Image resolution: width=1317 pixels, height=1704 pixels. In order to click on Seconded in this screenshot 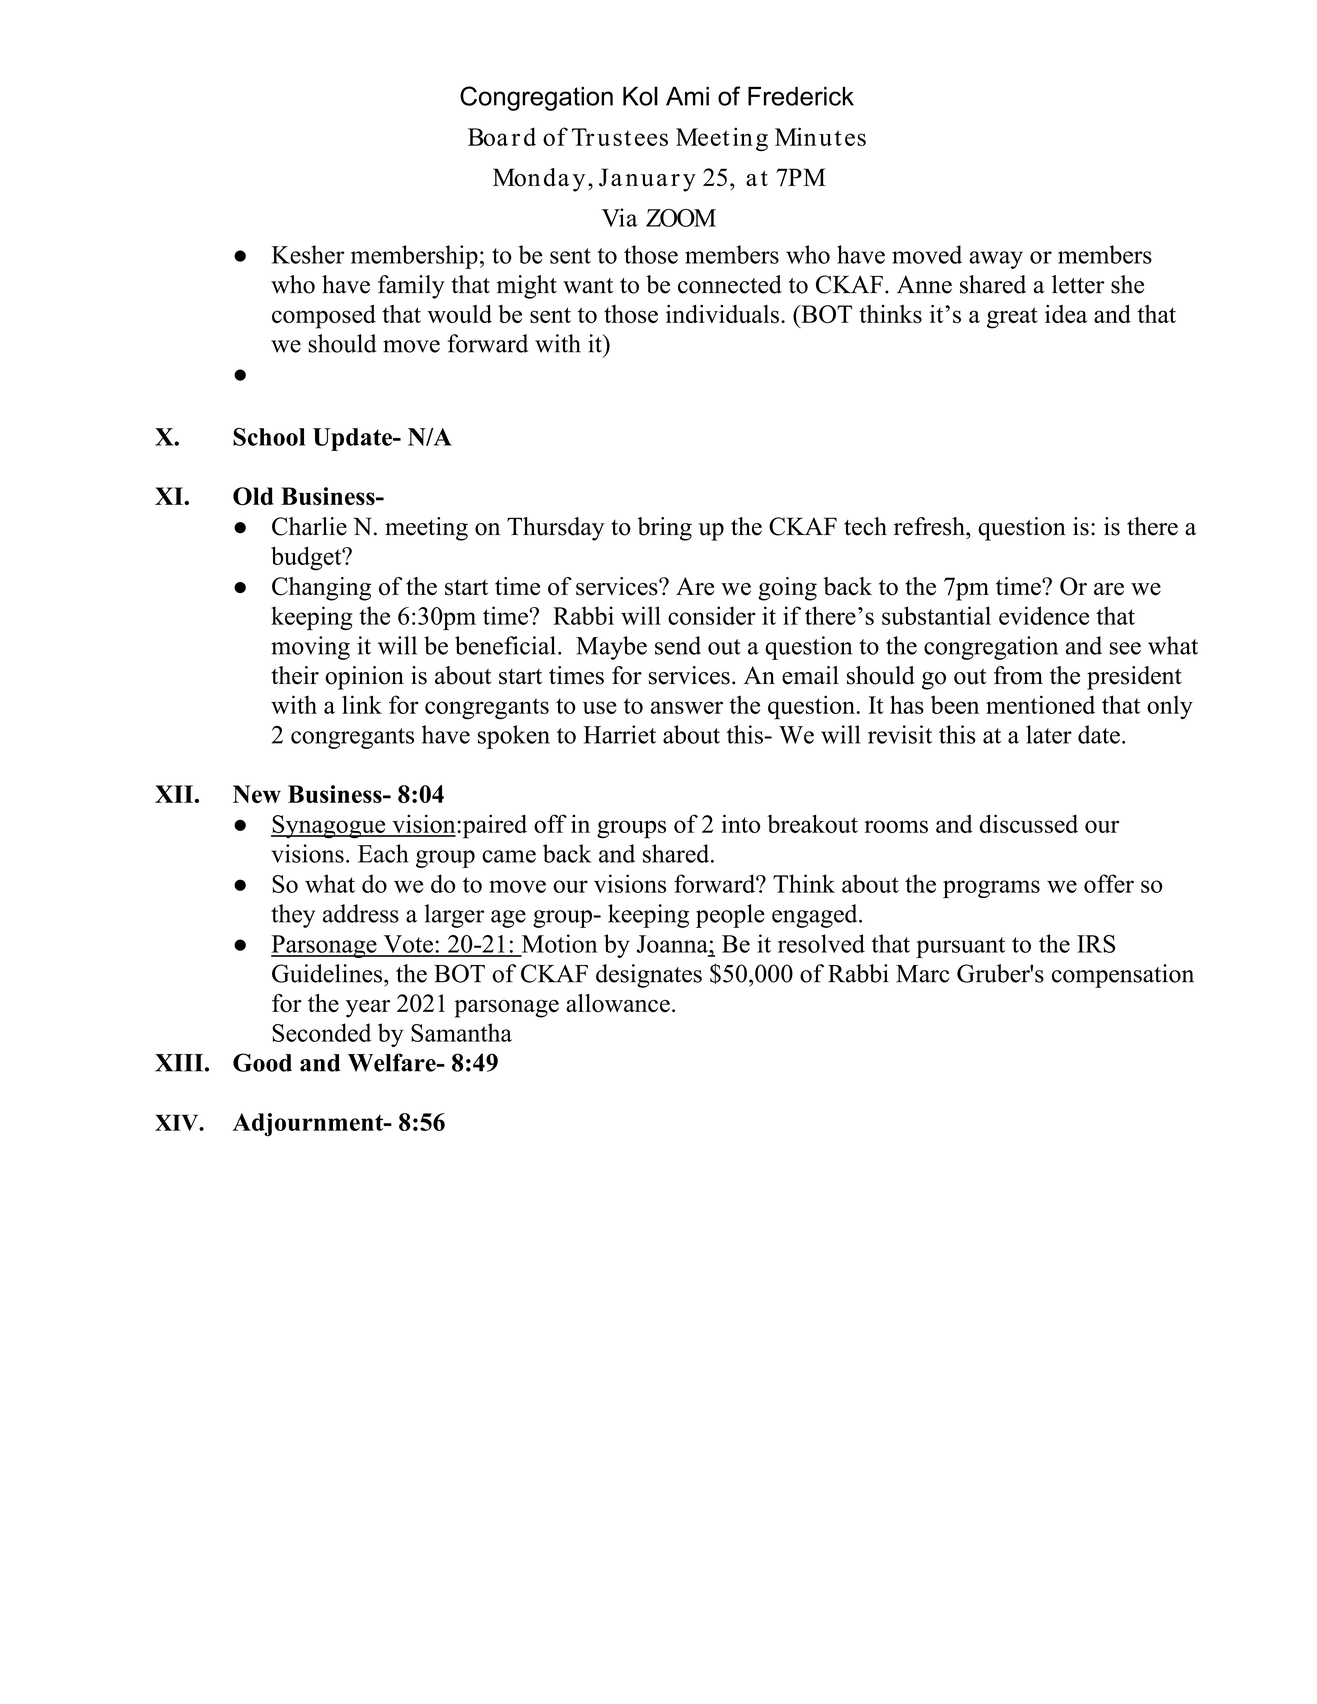, I will do `click(321, 1032)`.
